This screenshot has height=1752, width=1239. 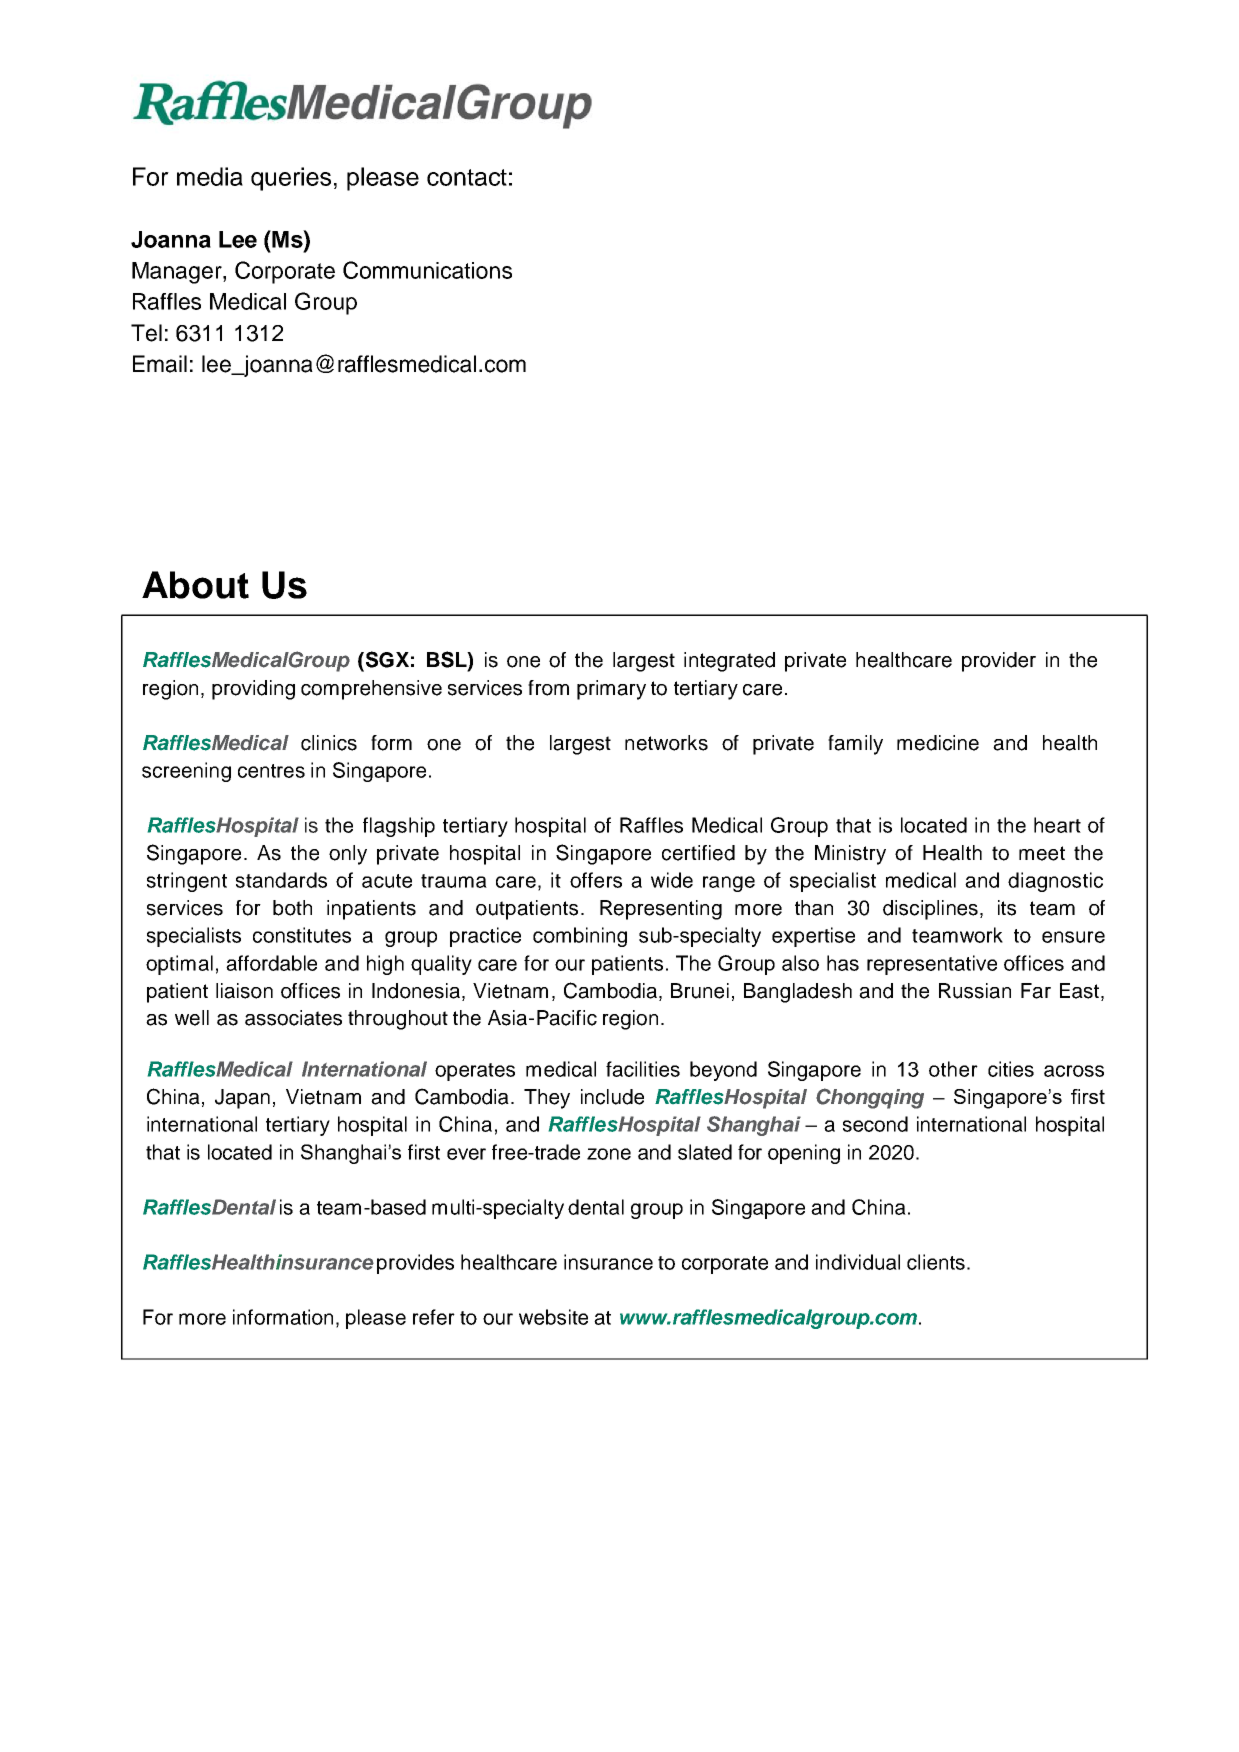 What do you see at coordinates (467, 177) in the screenshot?
I see `contact` at bounding box center [467, 177].
